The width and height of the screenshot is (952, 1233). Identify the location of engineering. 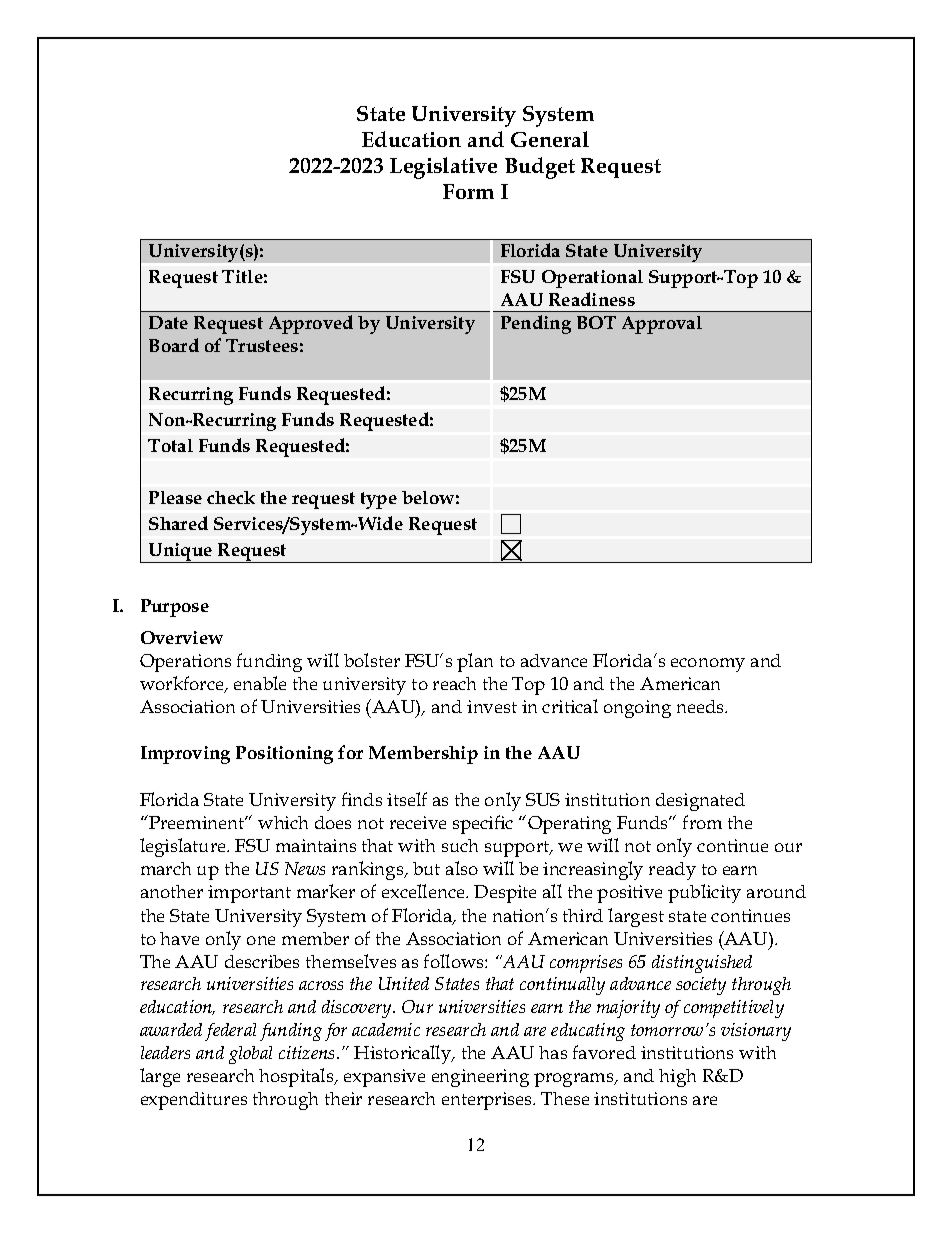
(480, 1078).
